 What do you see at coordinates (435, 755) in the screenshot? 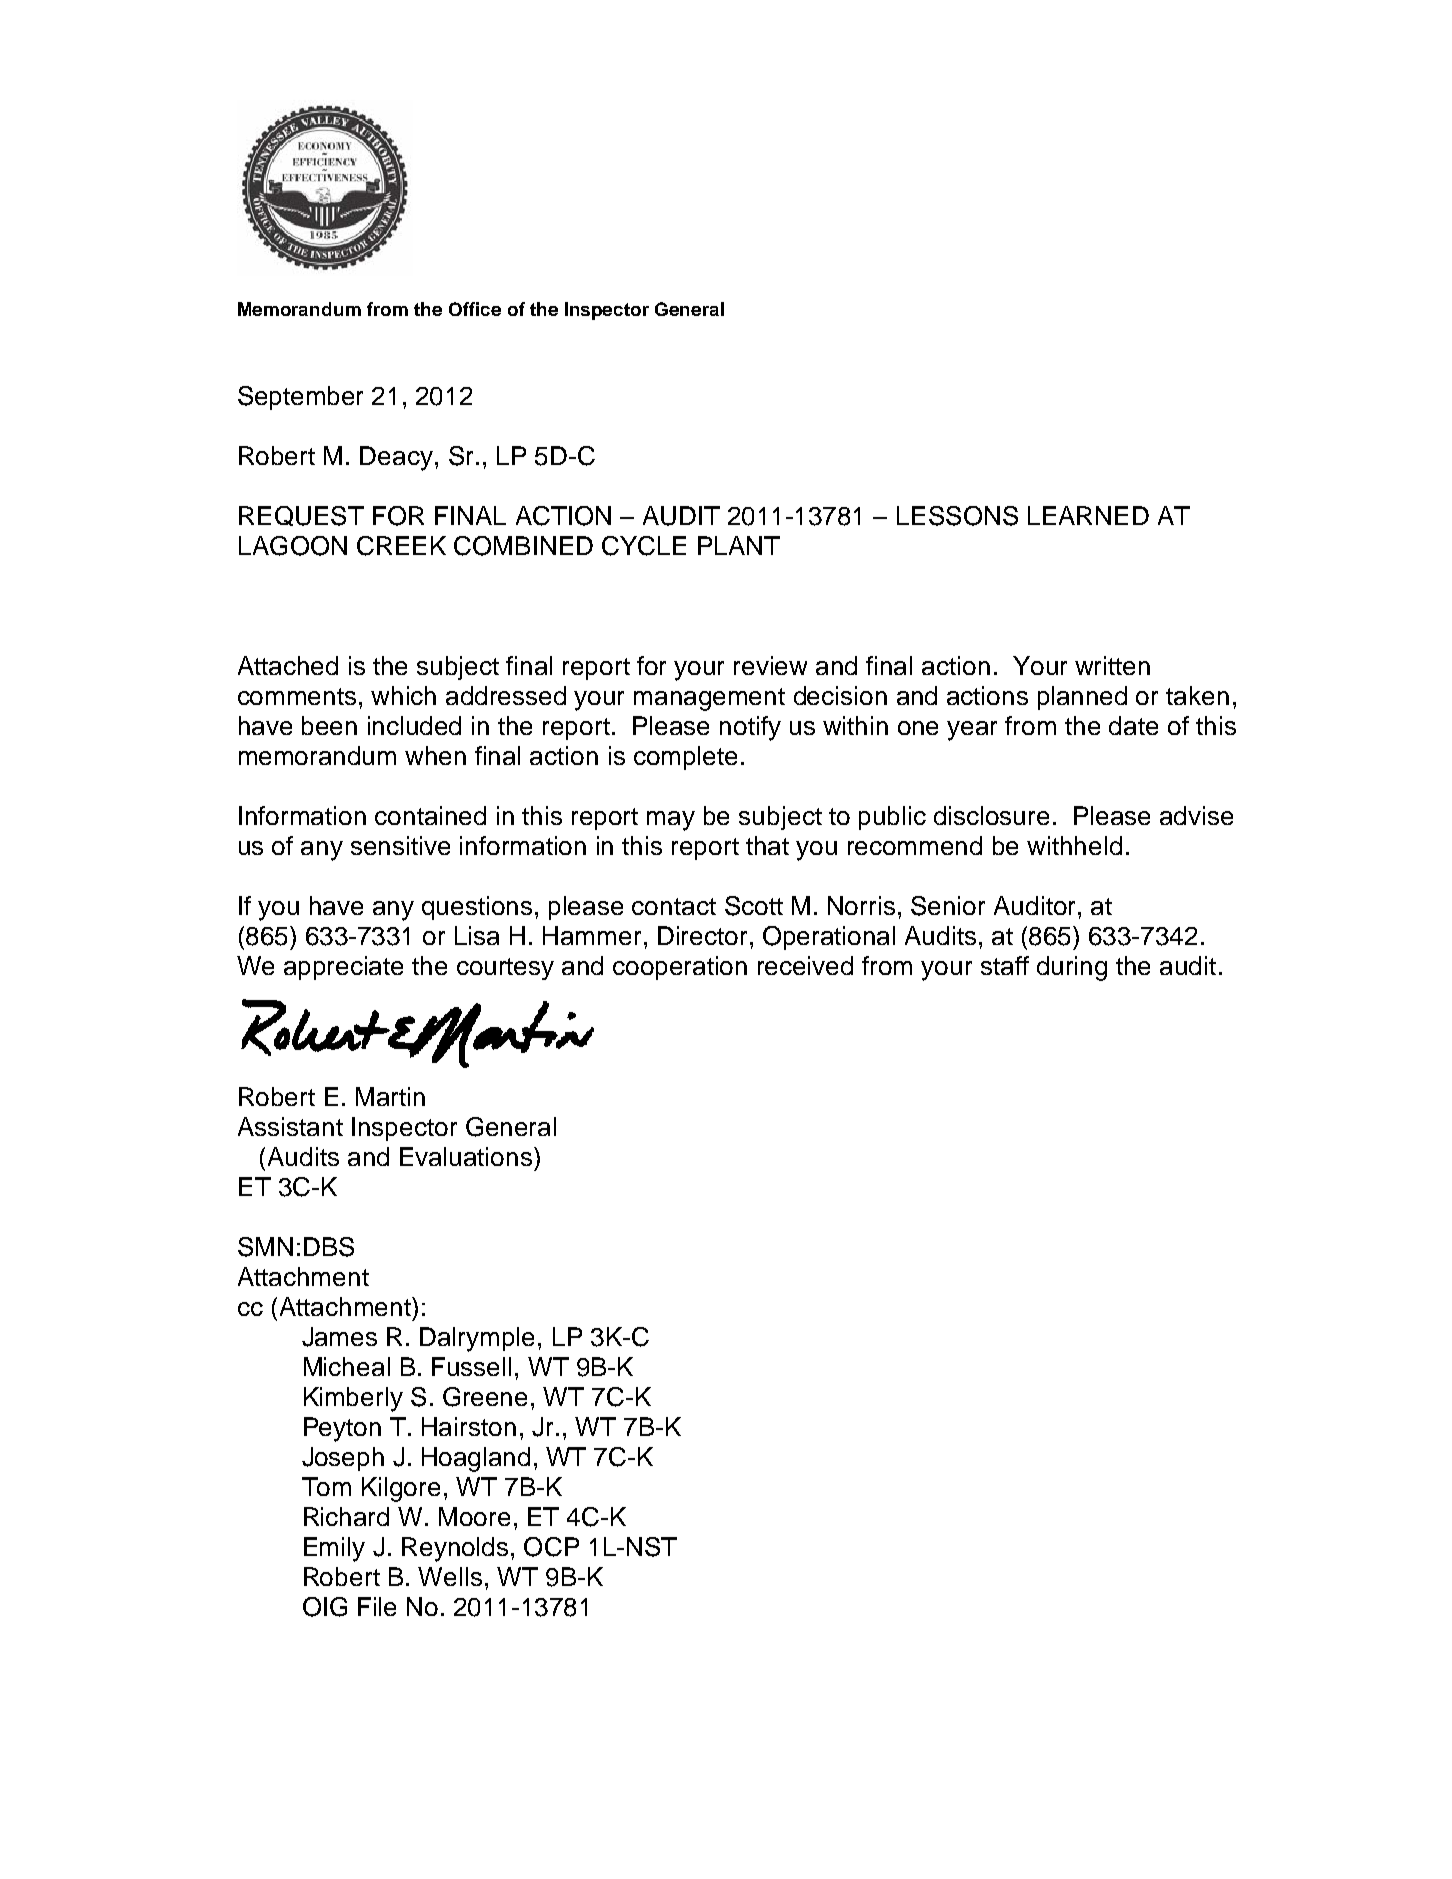
I see `when` at bounding box center [435, 755].
